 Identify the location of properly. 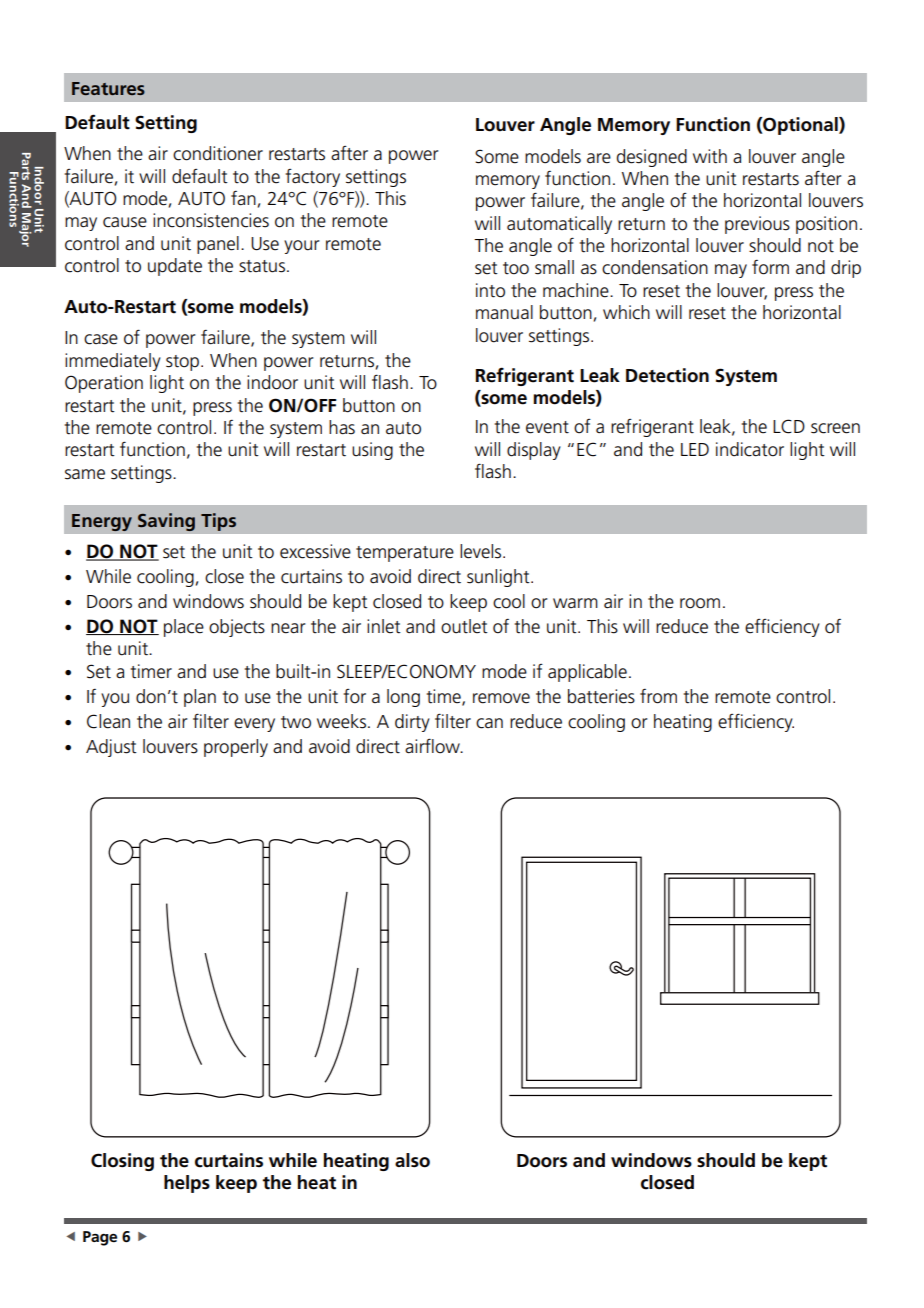
(236, 748).
